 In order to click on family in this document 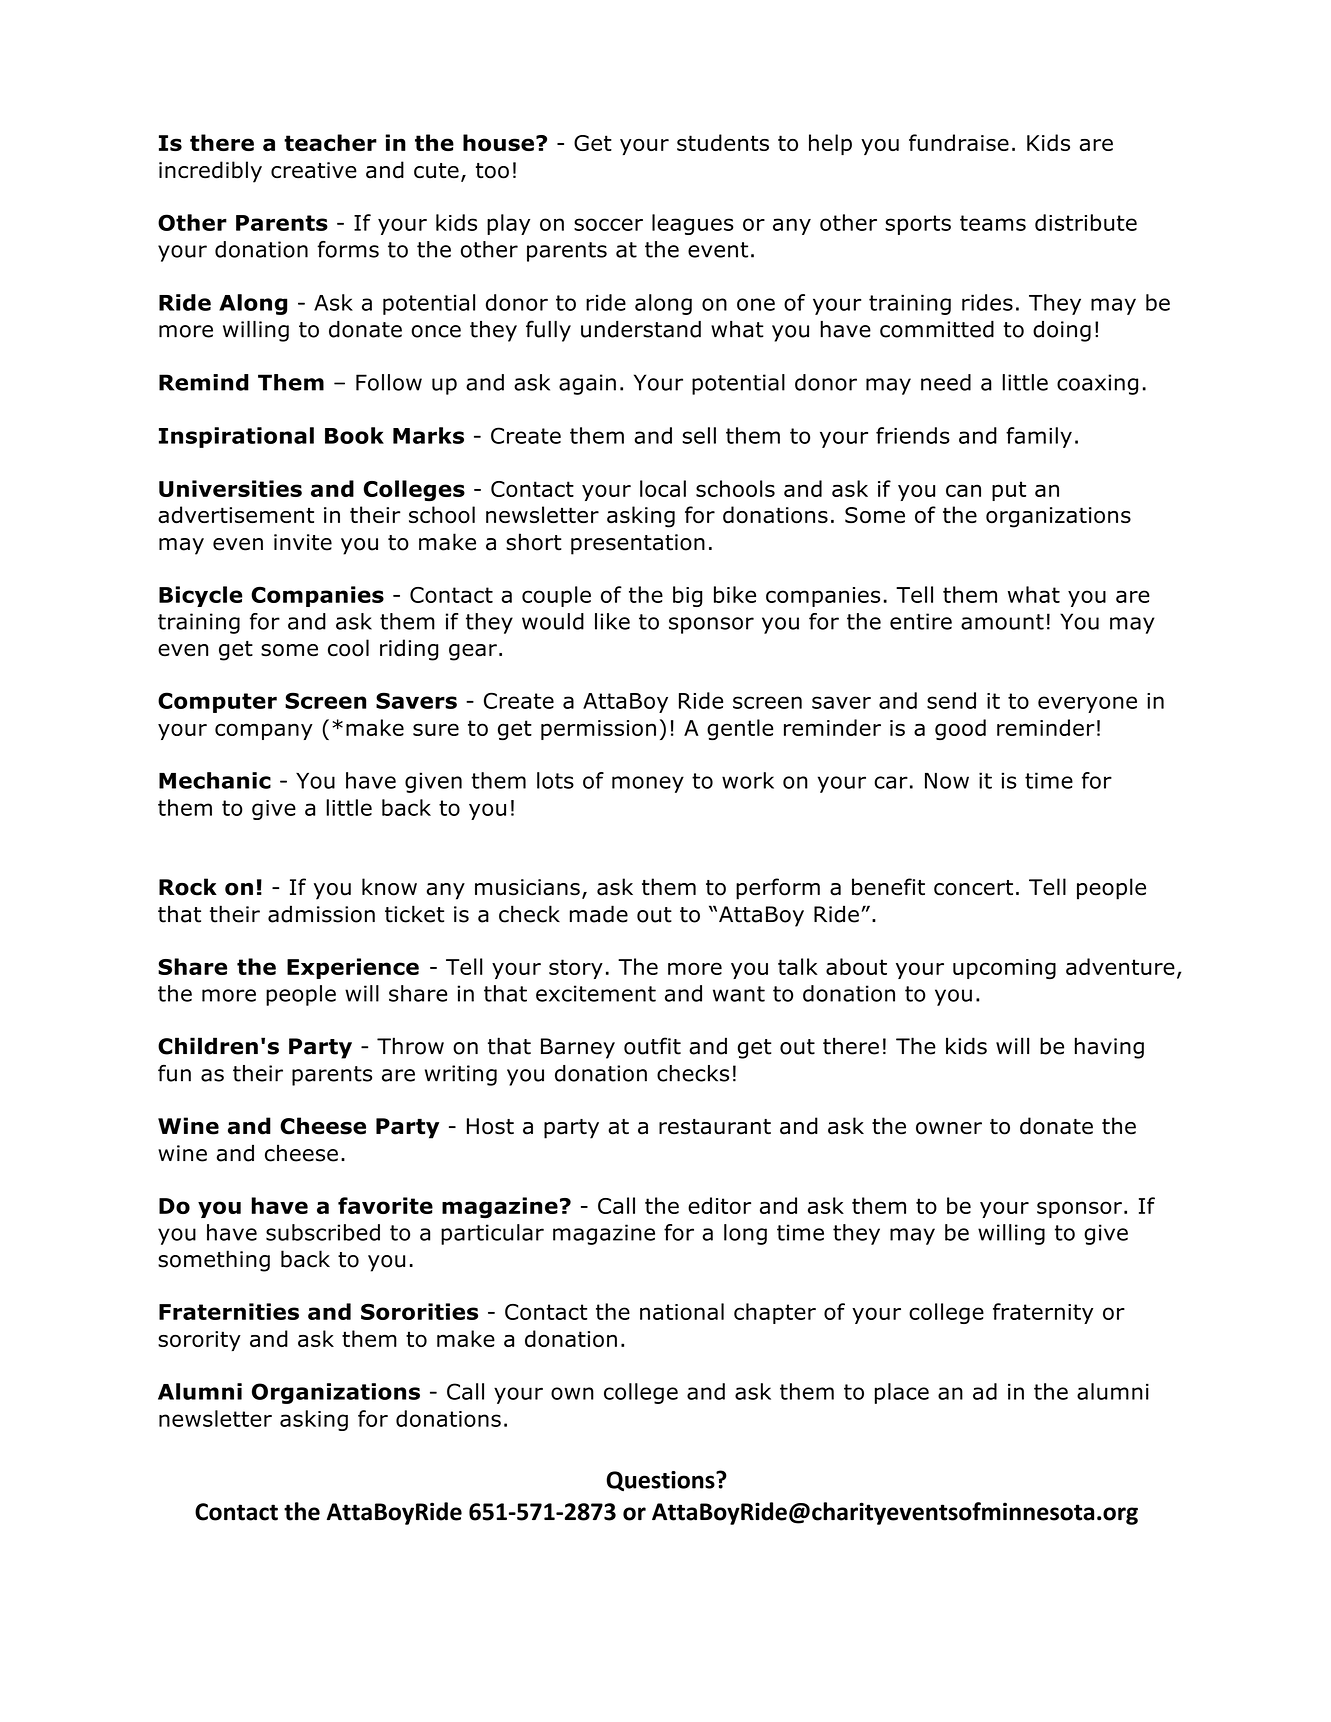, I will do `click(1039, 437)`.
